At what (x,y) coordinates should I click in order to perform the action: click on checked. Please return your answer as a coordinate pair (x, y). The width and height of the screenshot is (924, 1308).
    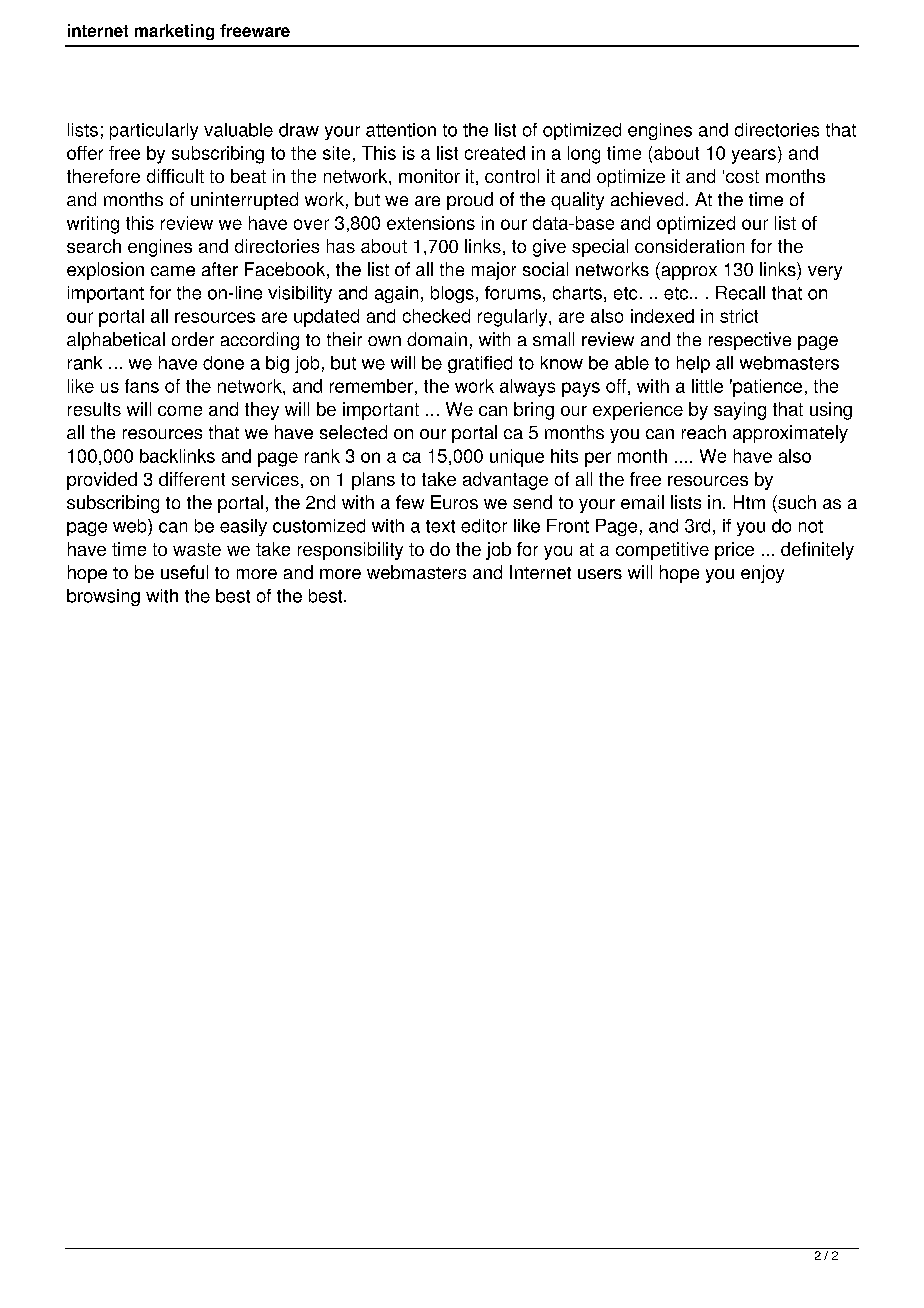
    Looking at the image, I should click on (436, 316).
